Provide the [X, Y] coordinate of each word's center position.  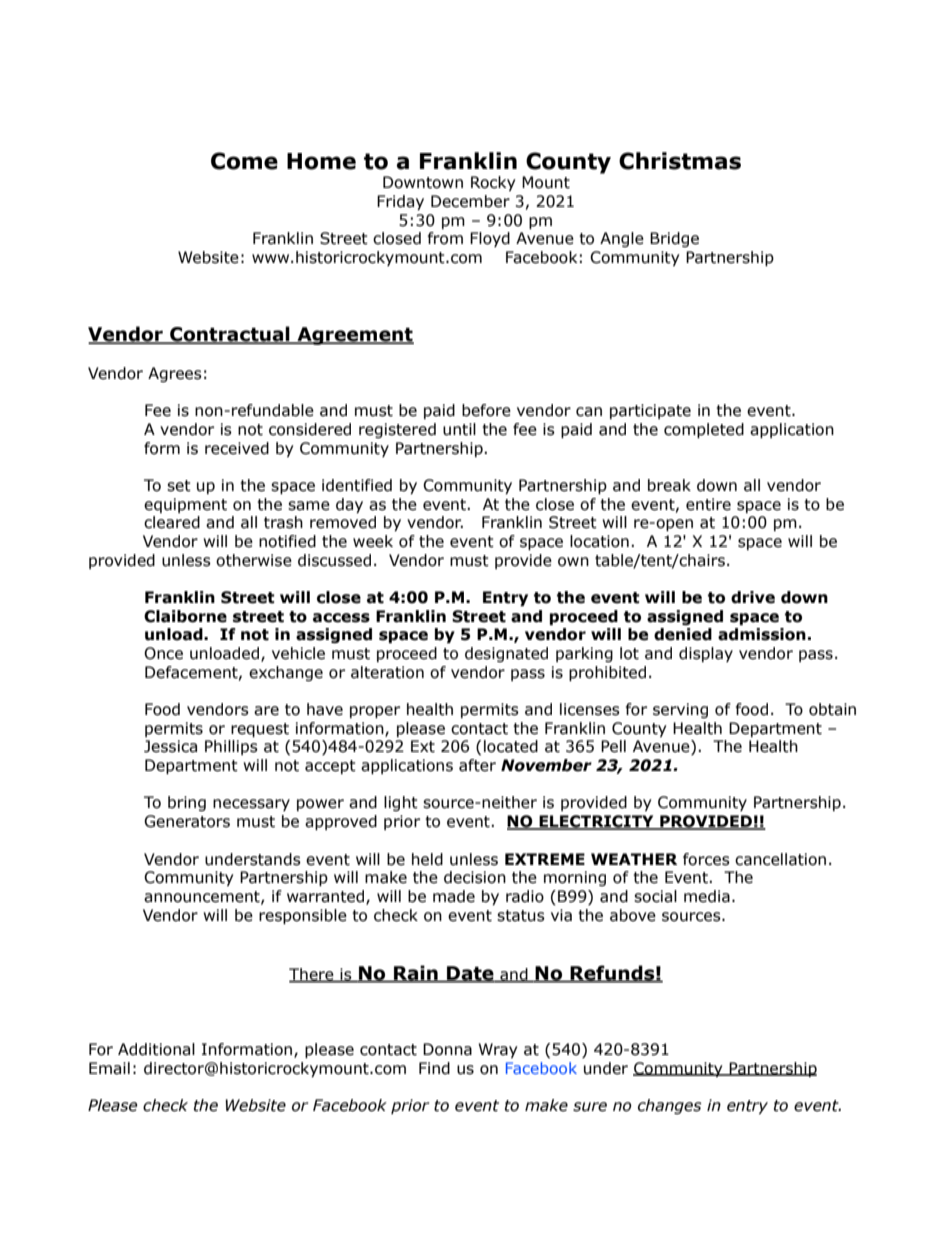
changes [670, 1106]
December [470, 201]
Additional [156, 1049]
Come [244, 161]
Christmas [680, 161]
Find [434, 1068]
